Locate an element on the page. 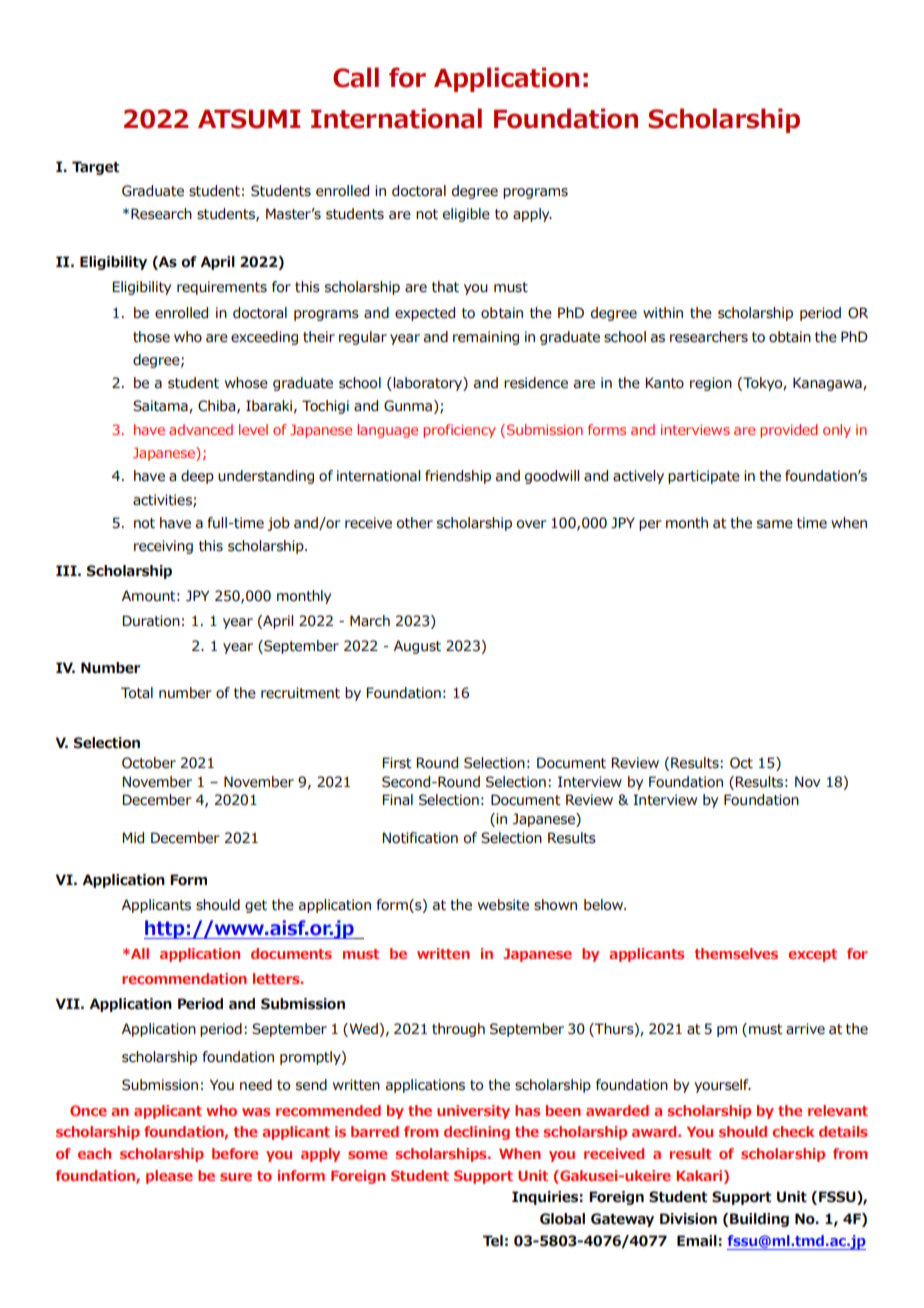  Tel is located at coordinates (493, 1241).
